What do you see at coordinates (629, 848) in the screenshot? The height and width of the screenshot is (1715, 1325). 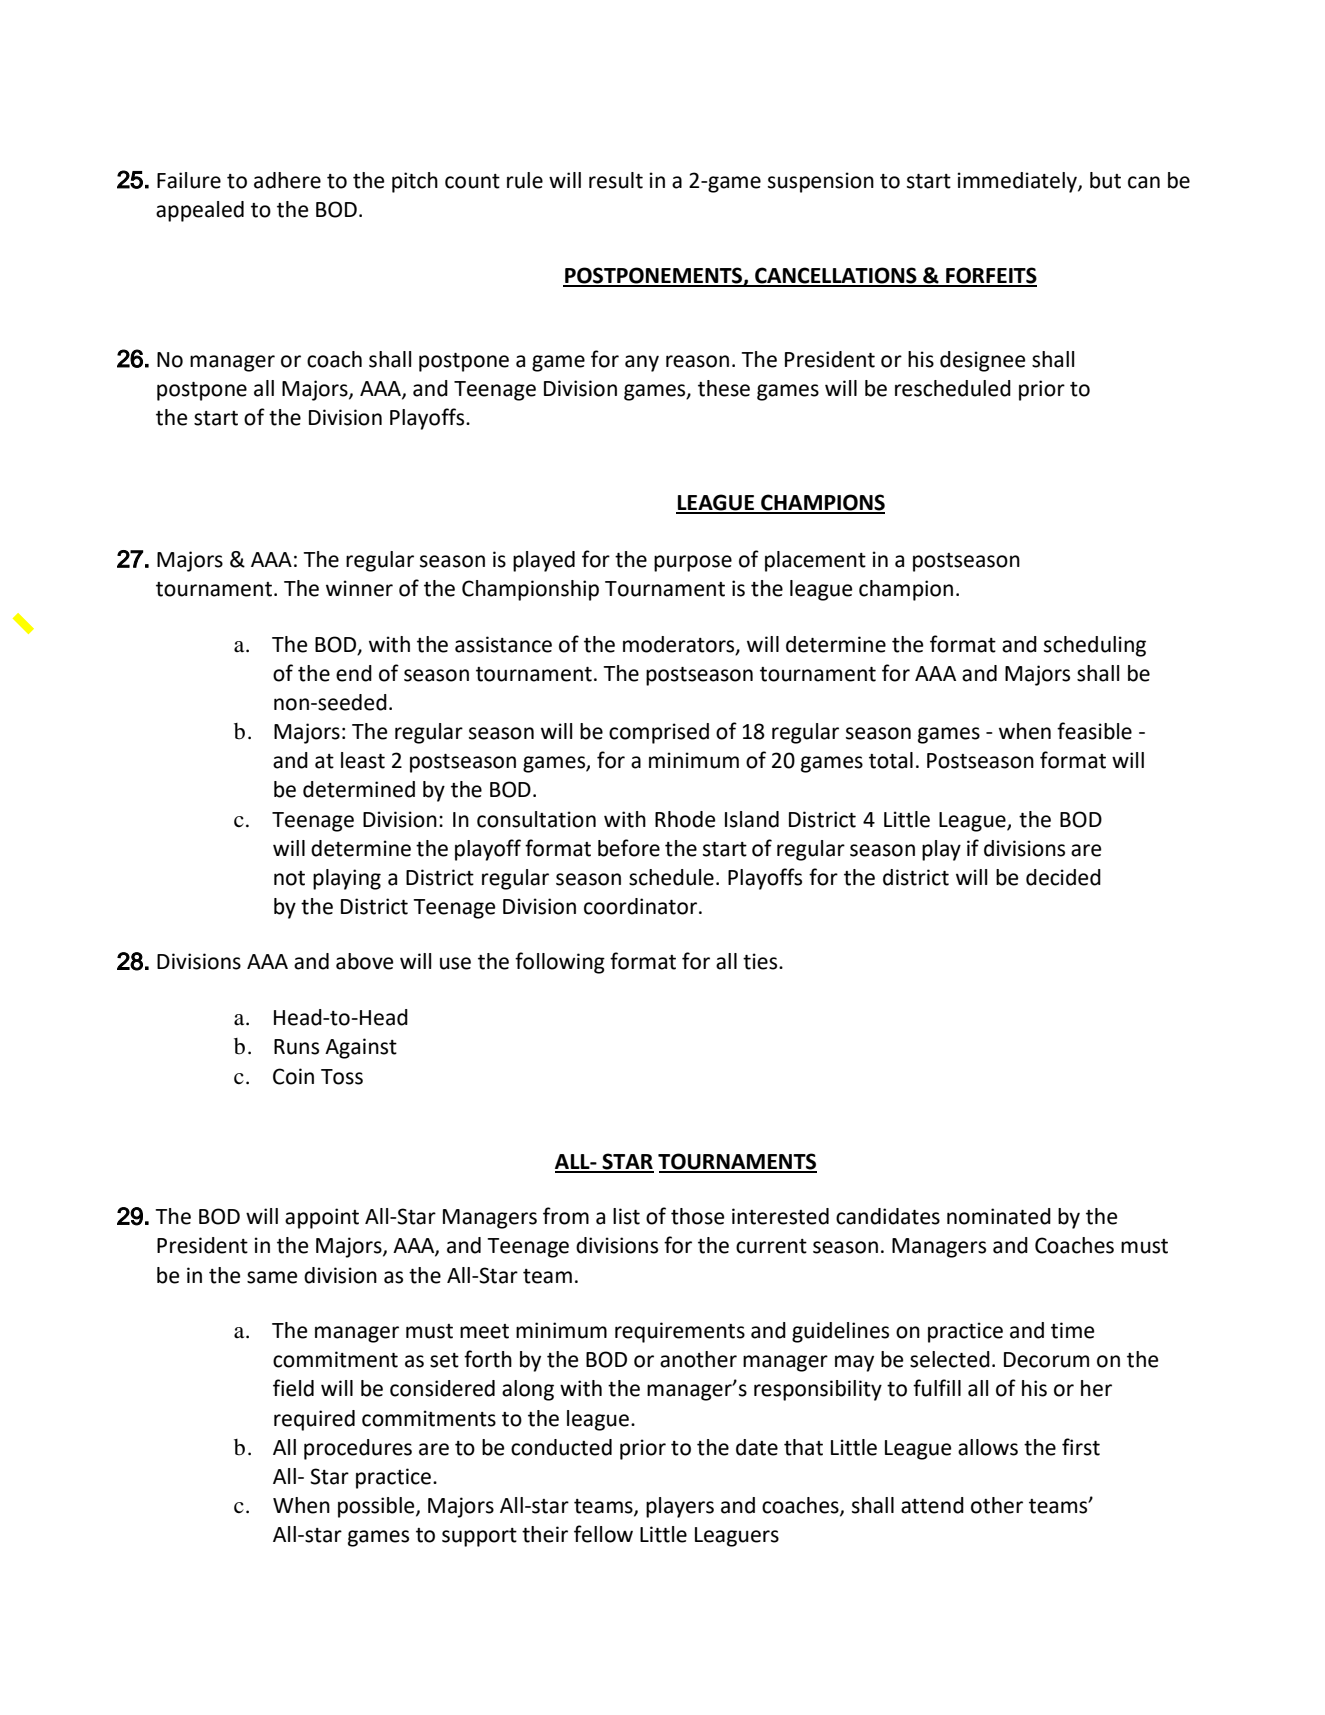 I see `before` at bounding box center [629, 848].
